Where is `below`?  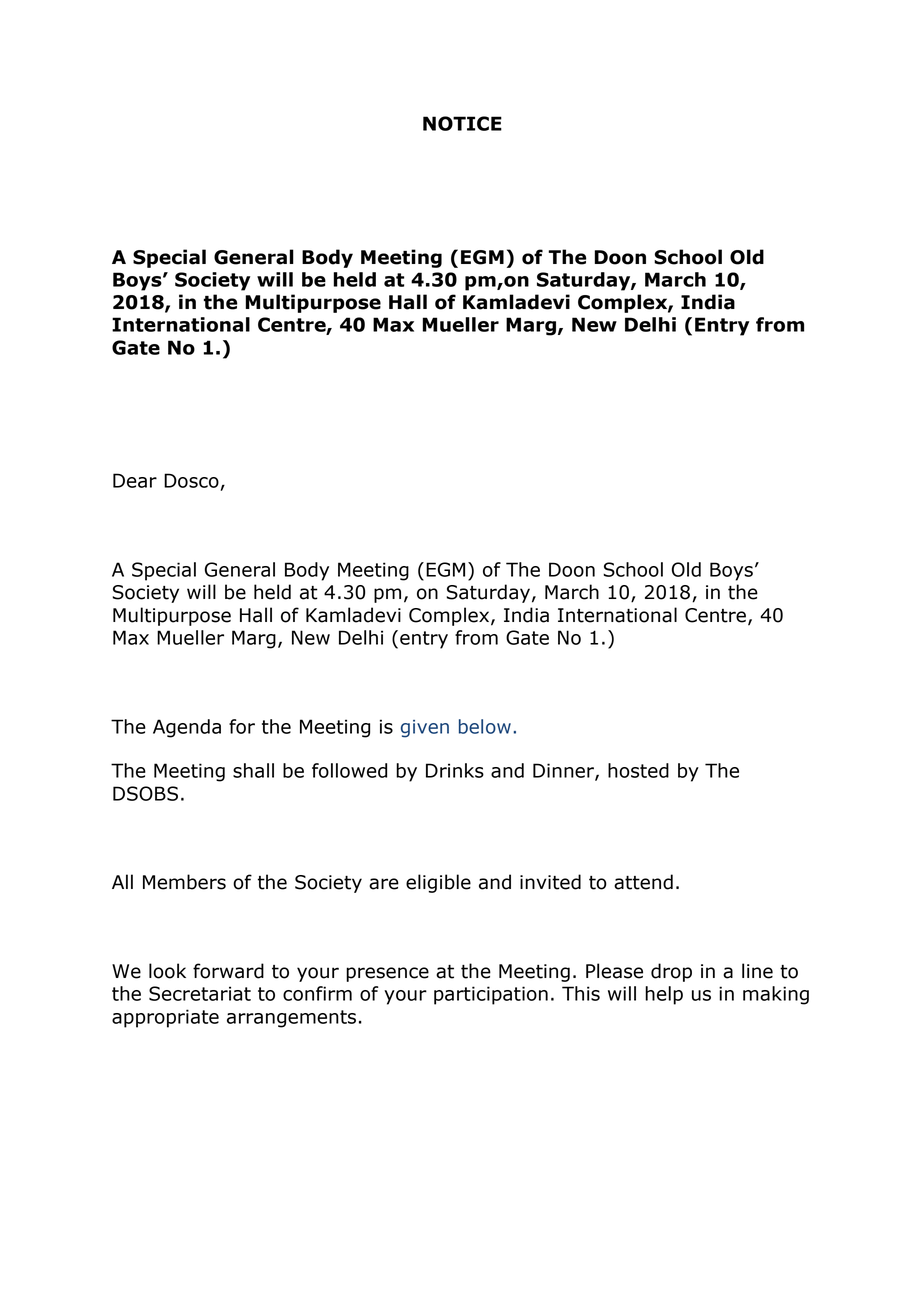
below is located at coordinates (485, 726).
